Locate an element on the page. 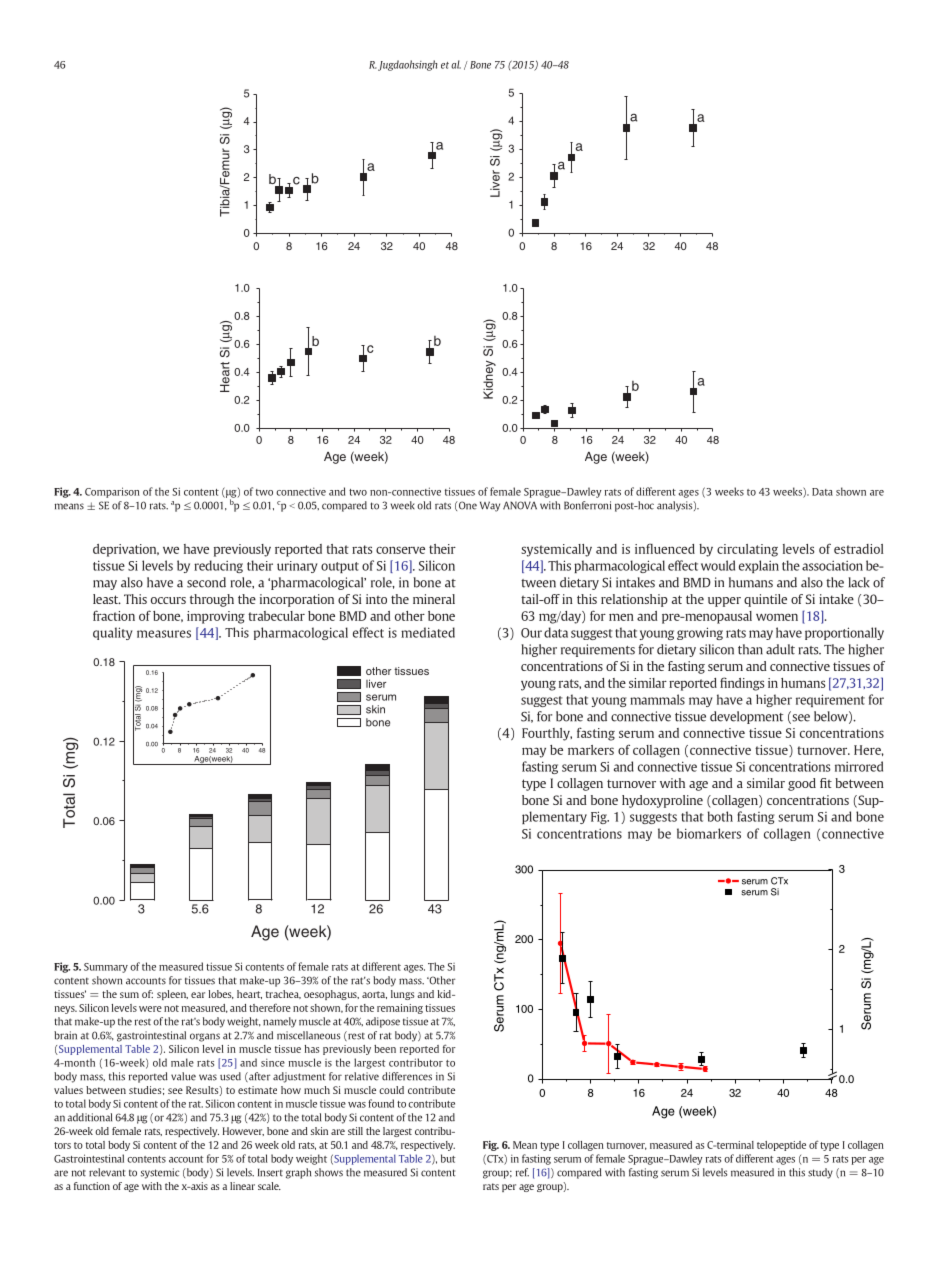 The height and width of the image is (1270, 952). Way is located at coordinates (490, 506).
